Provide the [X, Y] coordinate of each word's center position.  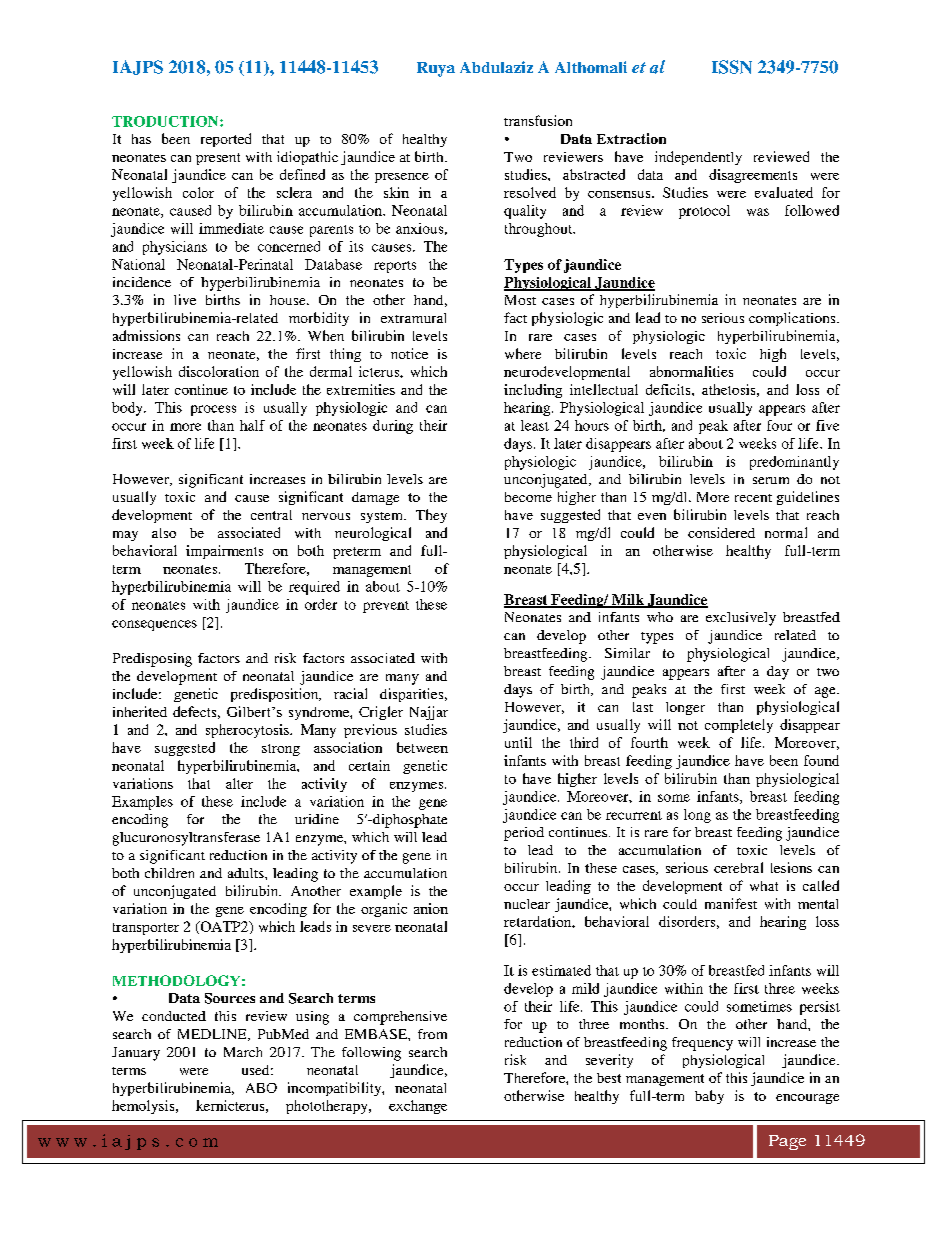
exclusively [741, 619]
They [431, 516]
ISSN [732, 67]
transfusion [538, 120]
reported [226, 140]
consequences [154, 625]
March [243, 1052]
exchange [418, 1107]
